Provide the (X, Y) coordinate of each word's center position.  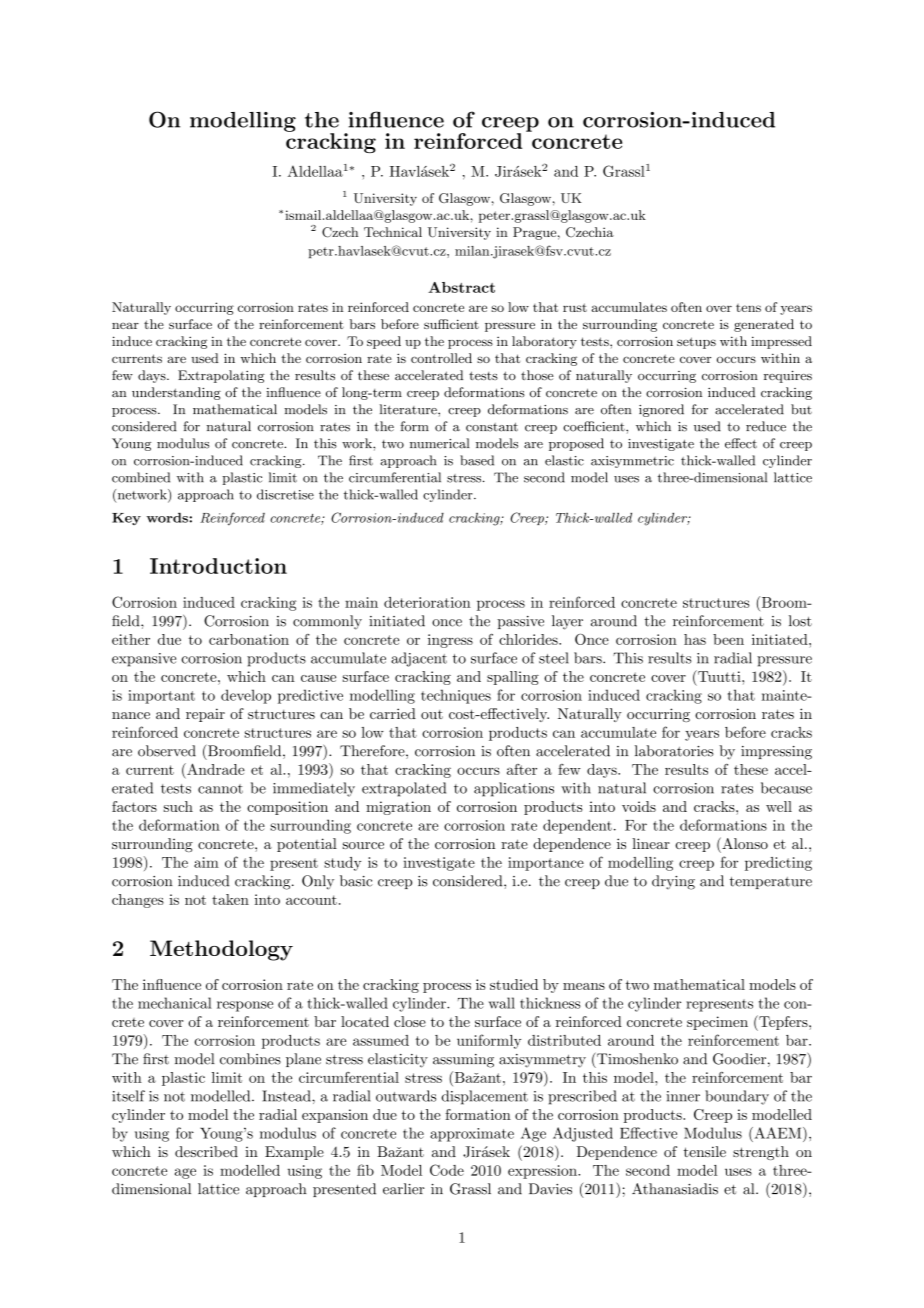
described (206, 1151)
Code (447, 1170)
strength (761, 1153)
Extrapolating (221, 376)
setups (696, 343)
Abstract (461, 287)
